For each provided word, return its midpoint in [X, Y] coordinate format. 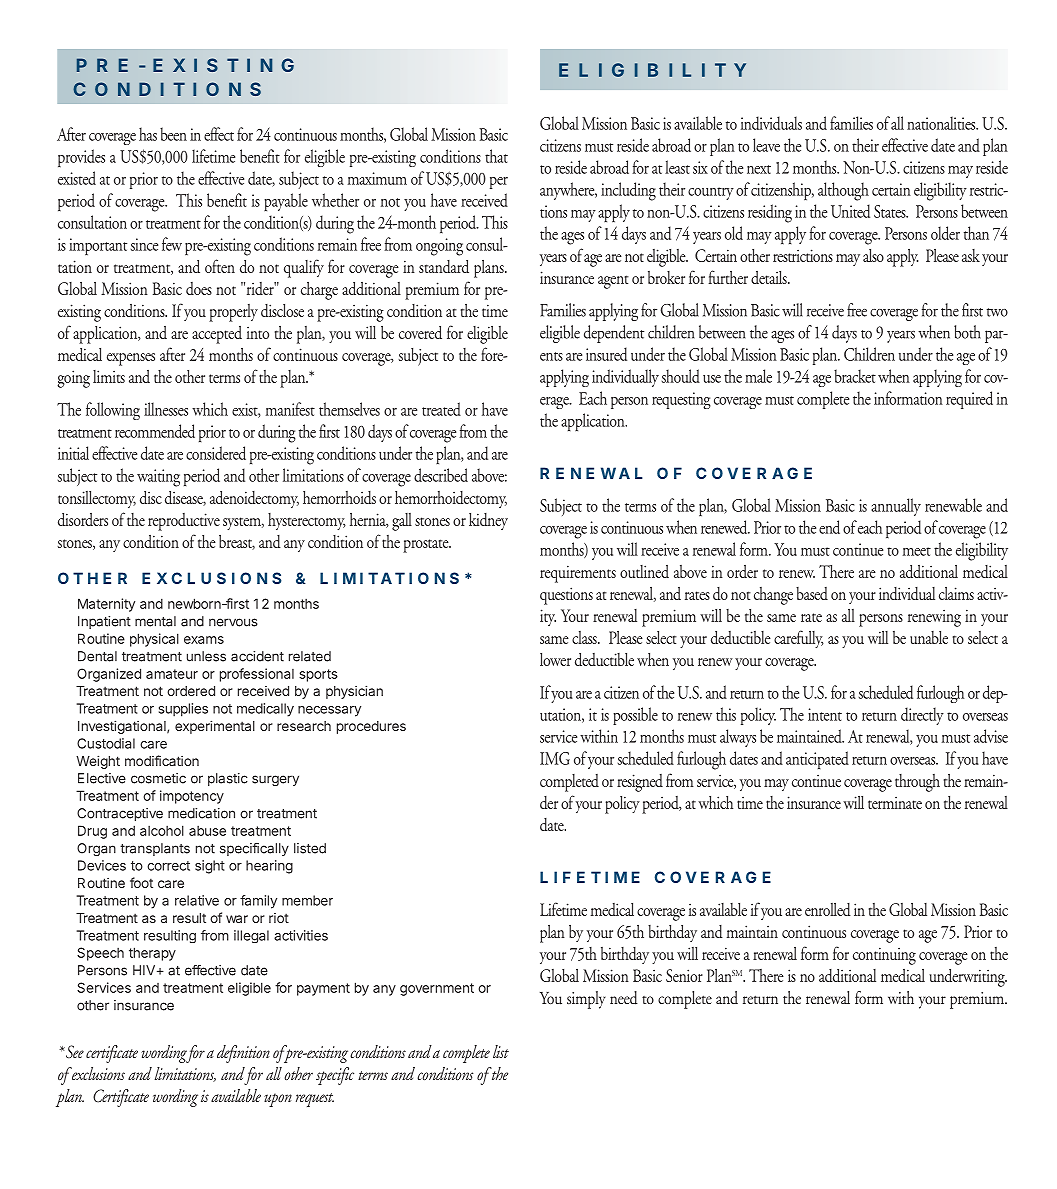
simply [586, 1000]
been [173, 134]
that [496, 156]
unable [929, 637]
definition [243, 1054]
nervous [233, 622]
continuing [884, 956]
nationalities [942, 123]
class [585, 637]
